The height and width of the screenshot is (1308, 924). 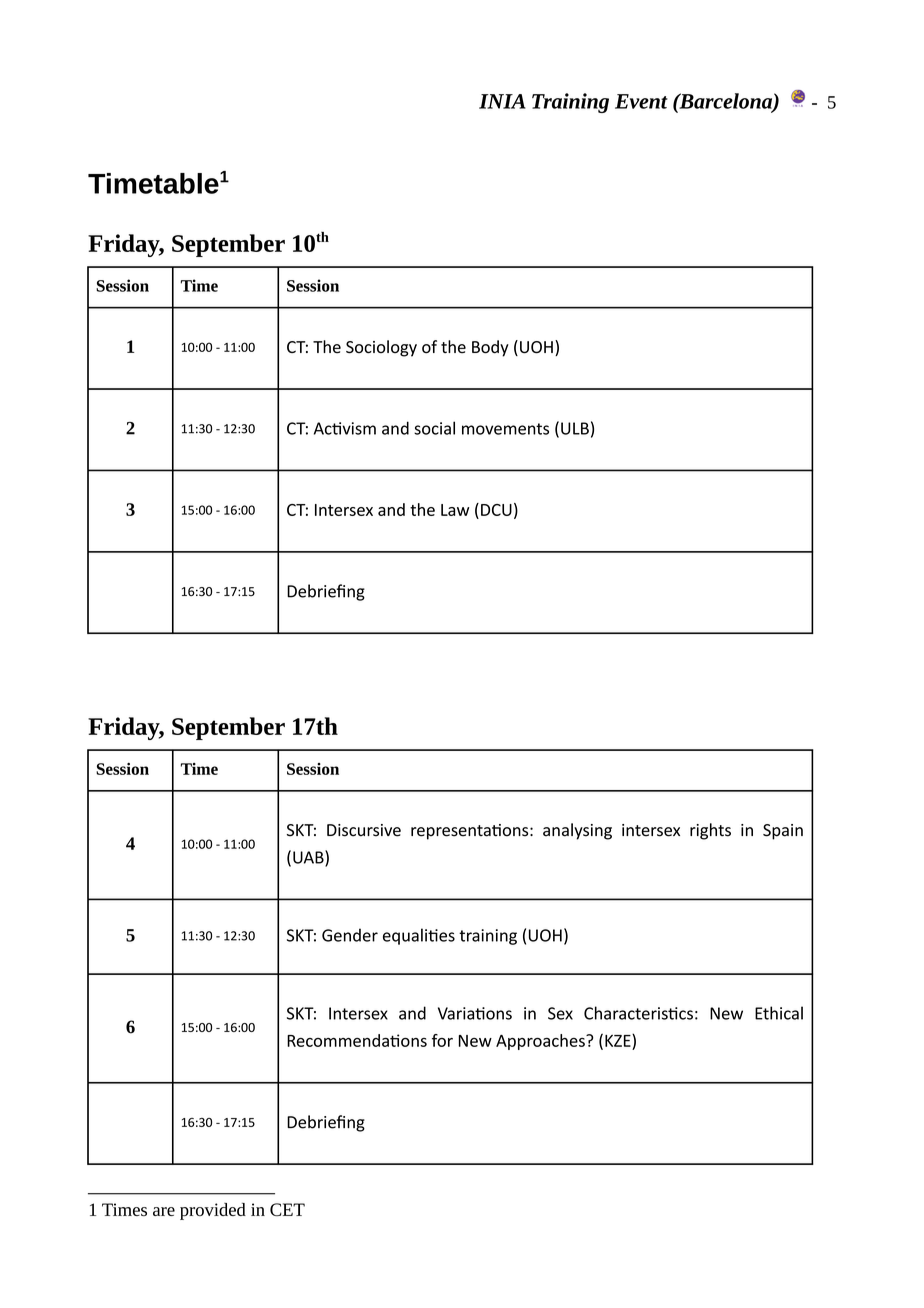 I want to click on Sociology, so click(x=381, y=348).
